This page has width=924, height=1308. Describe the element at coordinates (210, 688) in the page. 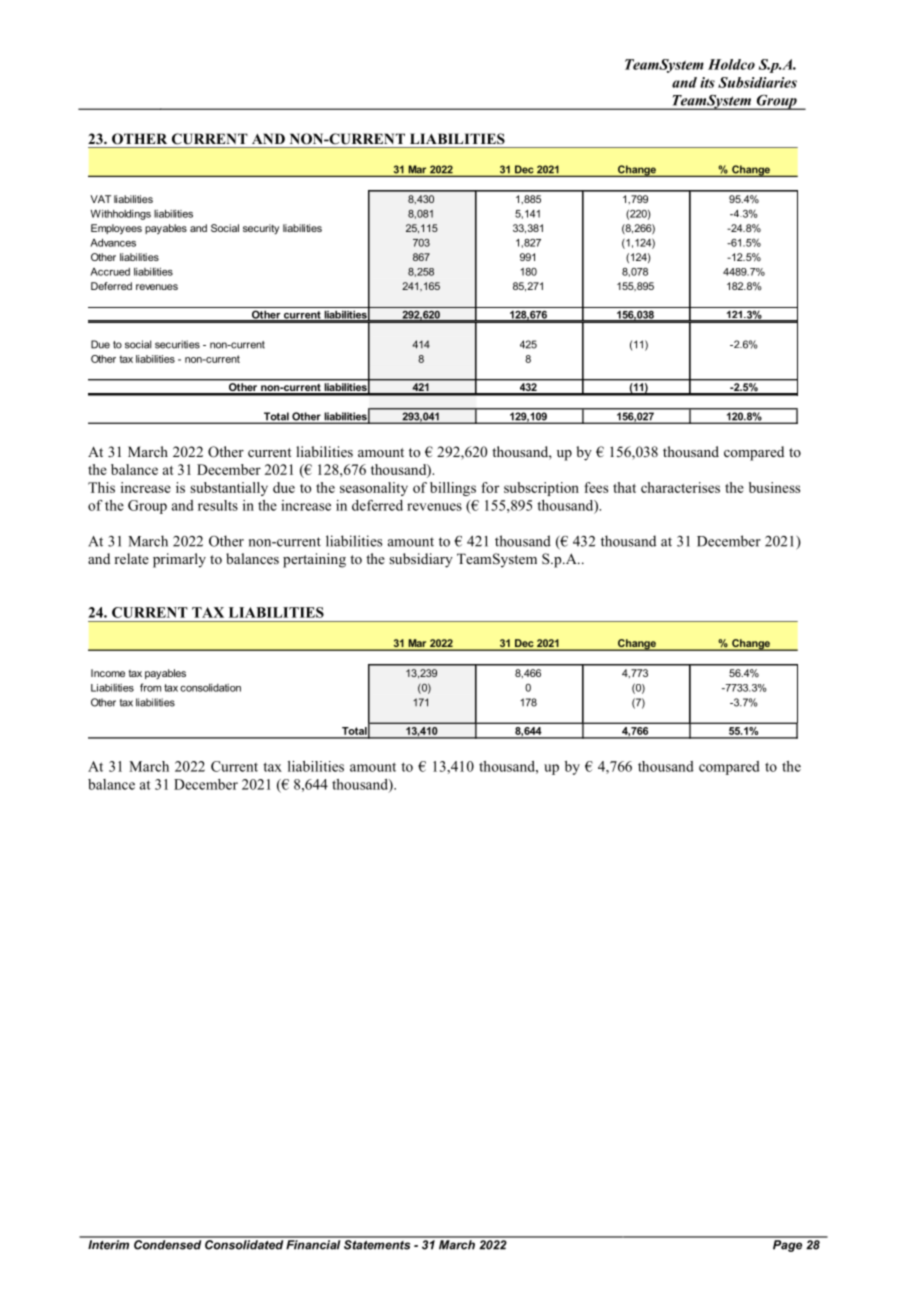

I see `consolidation` at that location.
